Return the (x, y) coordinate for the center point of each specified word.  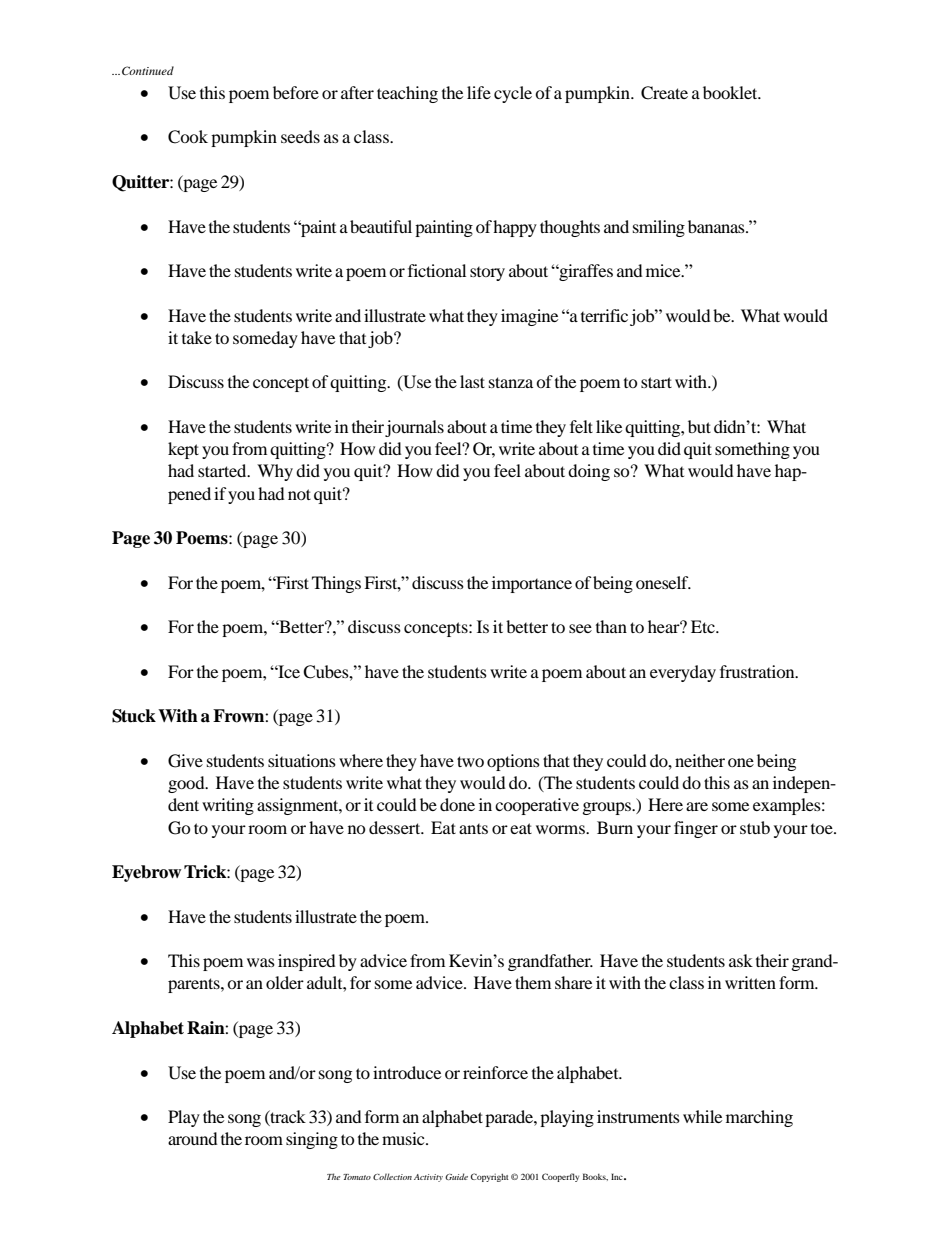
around (193, 1138)
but (699, 426)
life (479, 92)
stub (755, 827)
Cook (188, 137)
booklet (731, 92)
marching (759, 1118)
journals (414, 428)
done (457, 804)
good (187, 784)
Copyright (490, 1177)
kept (183, 450)
